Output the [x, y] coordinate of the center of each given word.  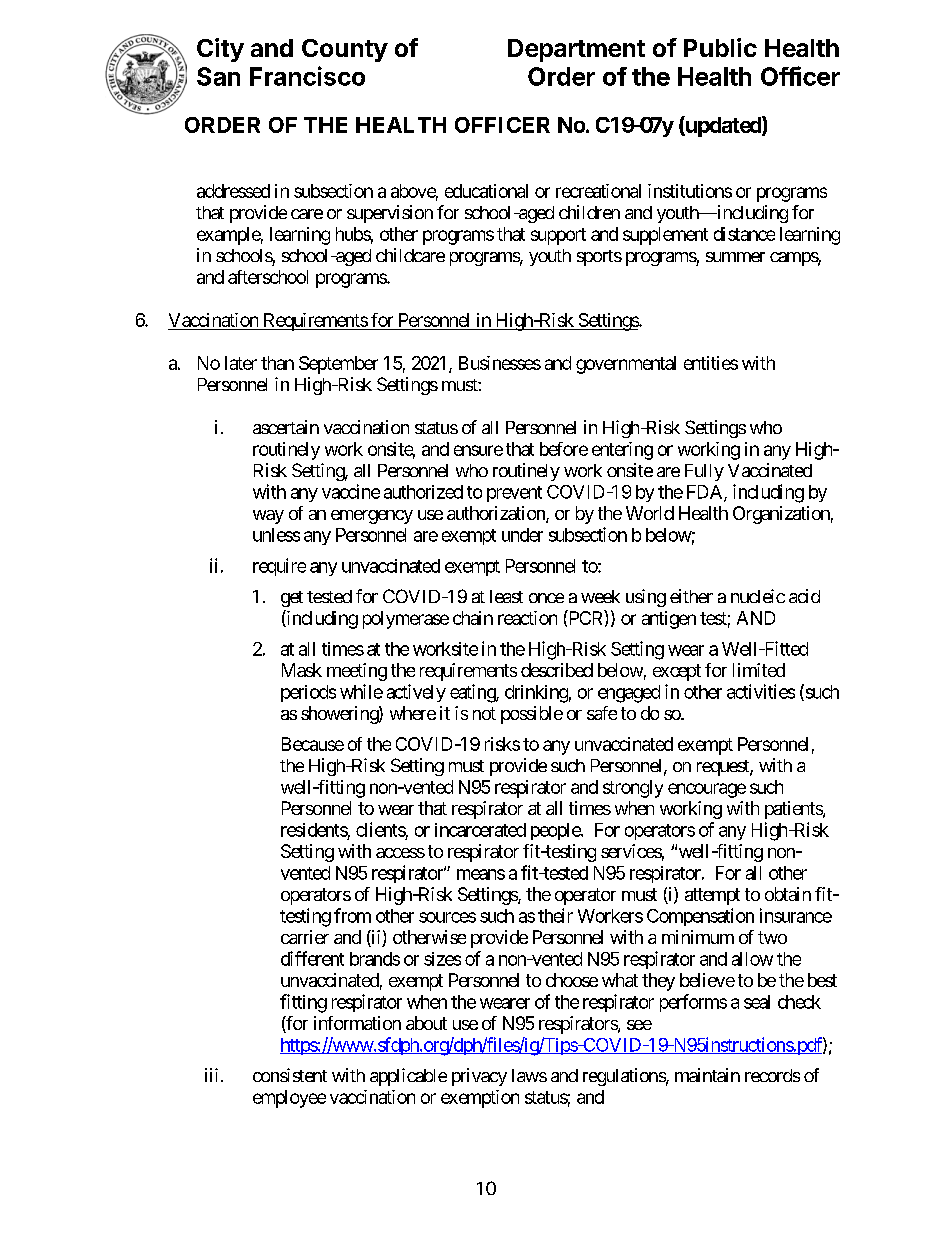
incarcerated [480, 830]
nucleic [758, 596]
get [292, 599]
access [400, 853]
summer [735, 257]
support [558, 236]
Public [720, 47]
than [277, 363]
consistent [290, 1075]
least [506, 596]
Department [576, 50]
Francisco [307, 76]
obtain [788, 894]
